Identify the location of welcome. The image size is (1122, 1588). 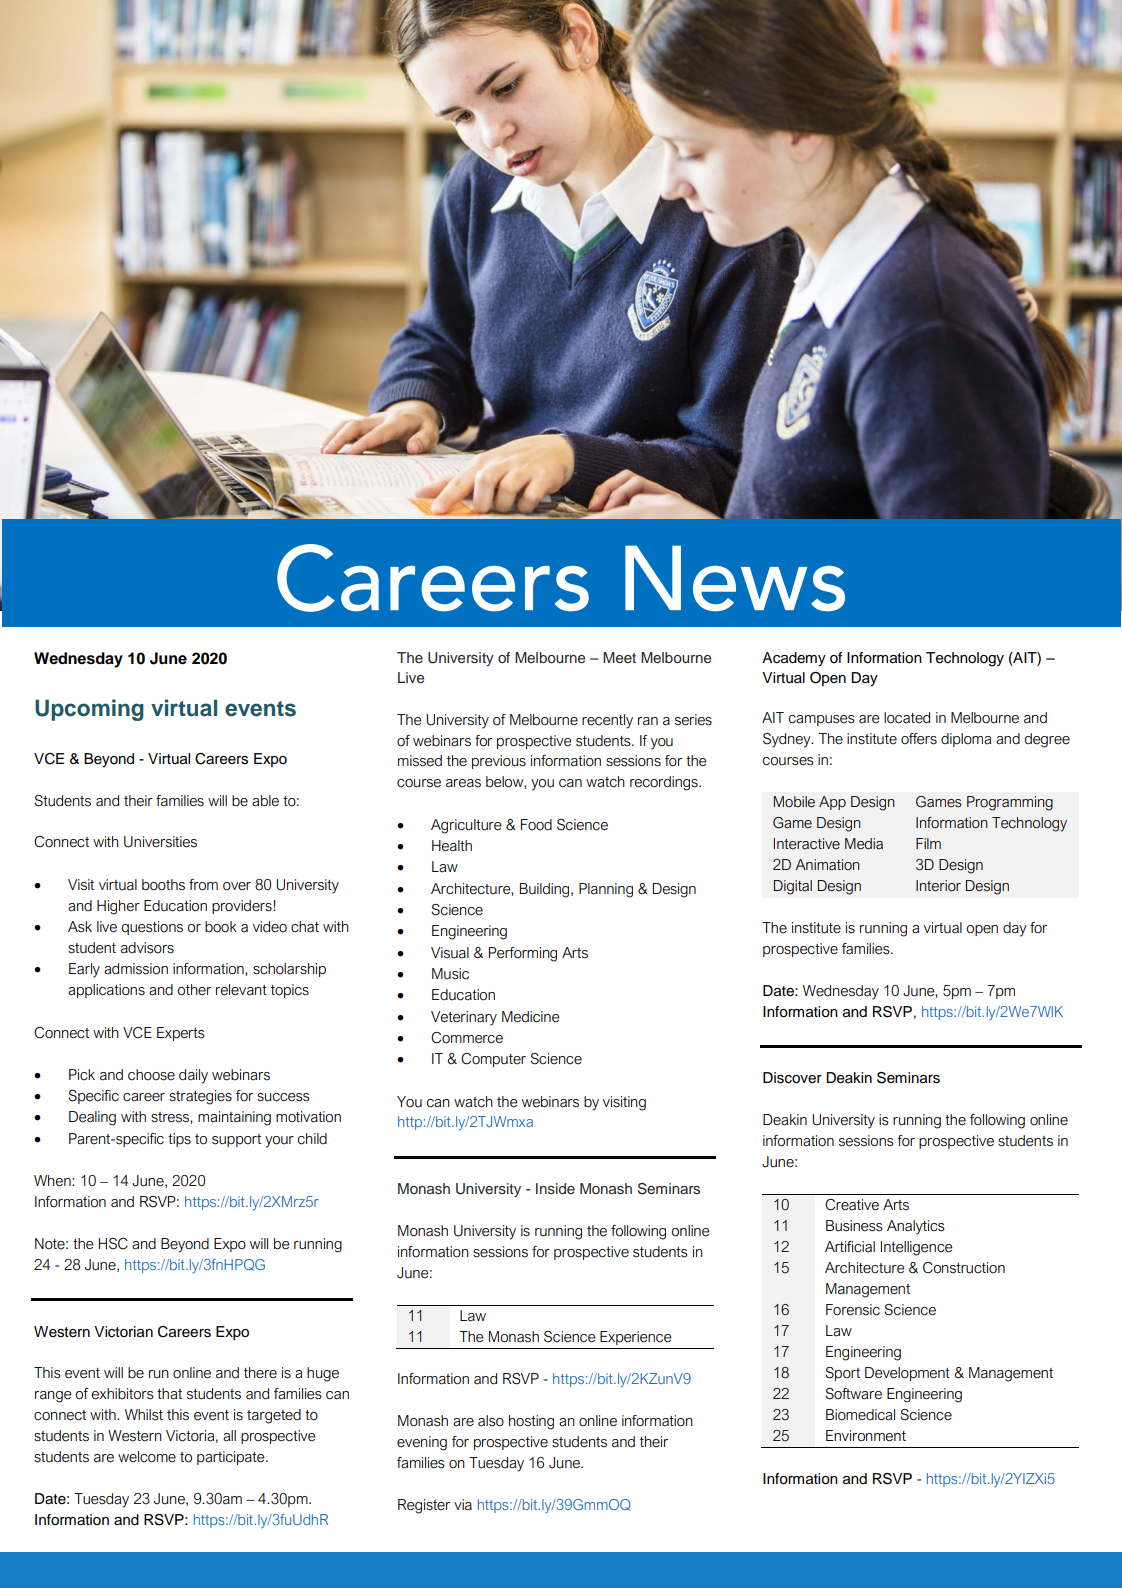
(147, 1457).
